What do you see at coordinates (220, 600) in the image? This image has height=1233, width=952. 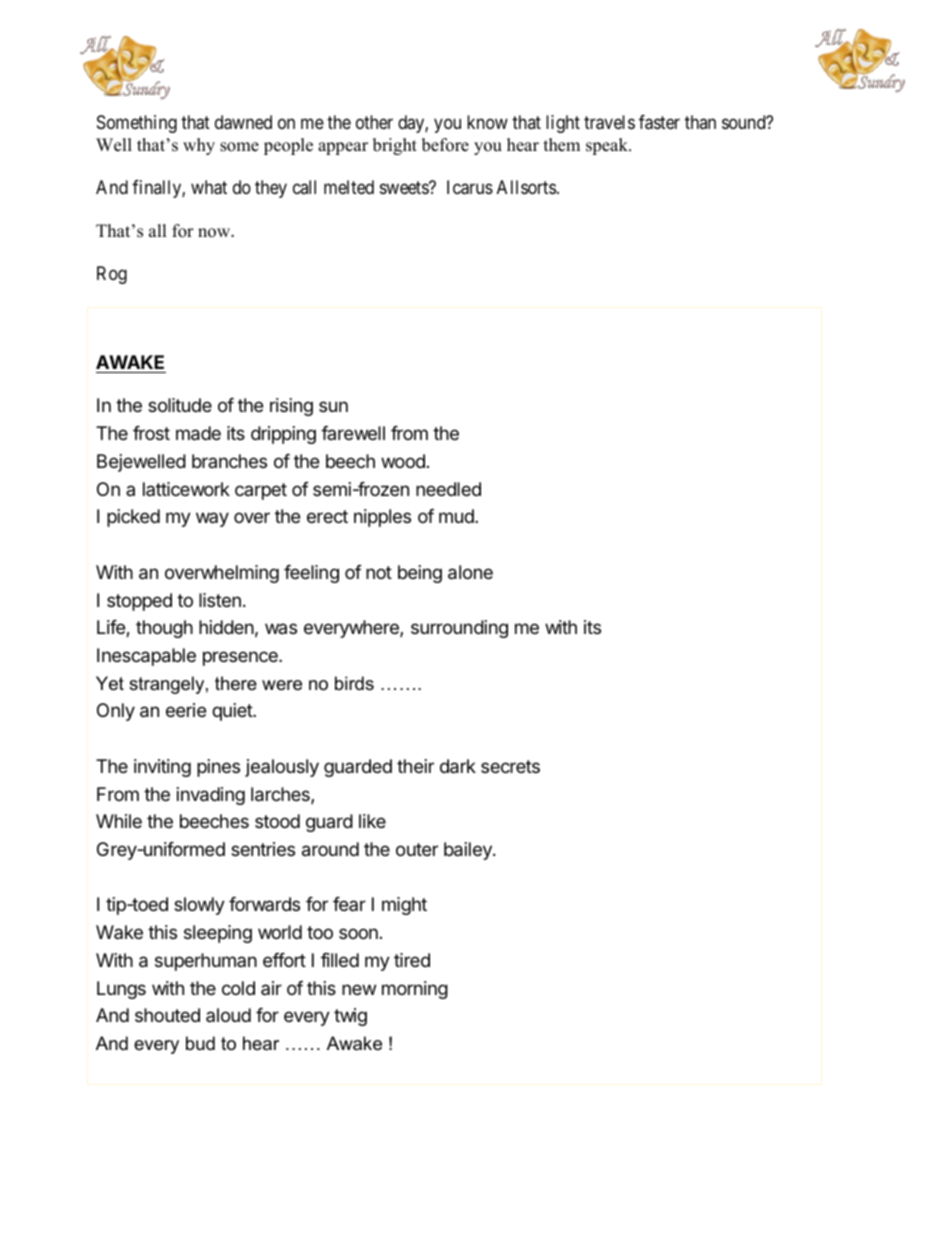 I see `listen` at bounding box center [220, 600].
